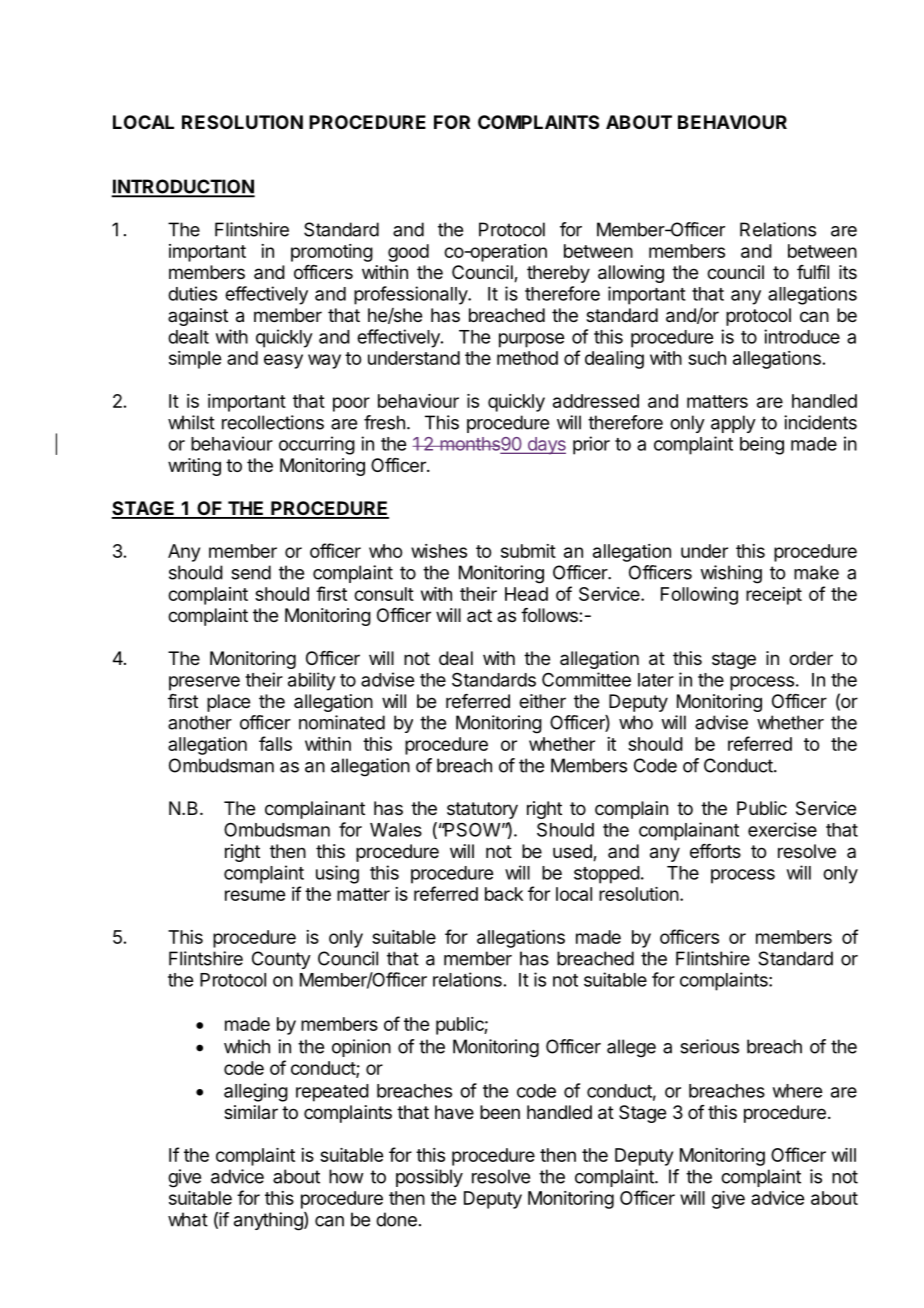 The image size is (924, 1308). What do you see at coordinates (813, 272) in the image?
I see `fulfil` at bounding box center [813, 272].
